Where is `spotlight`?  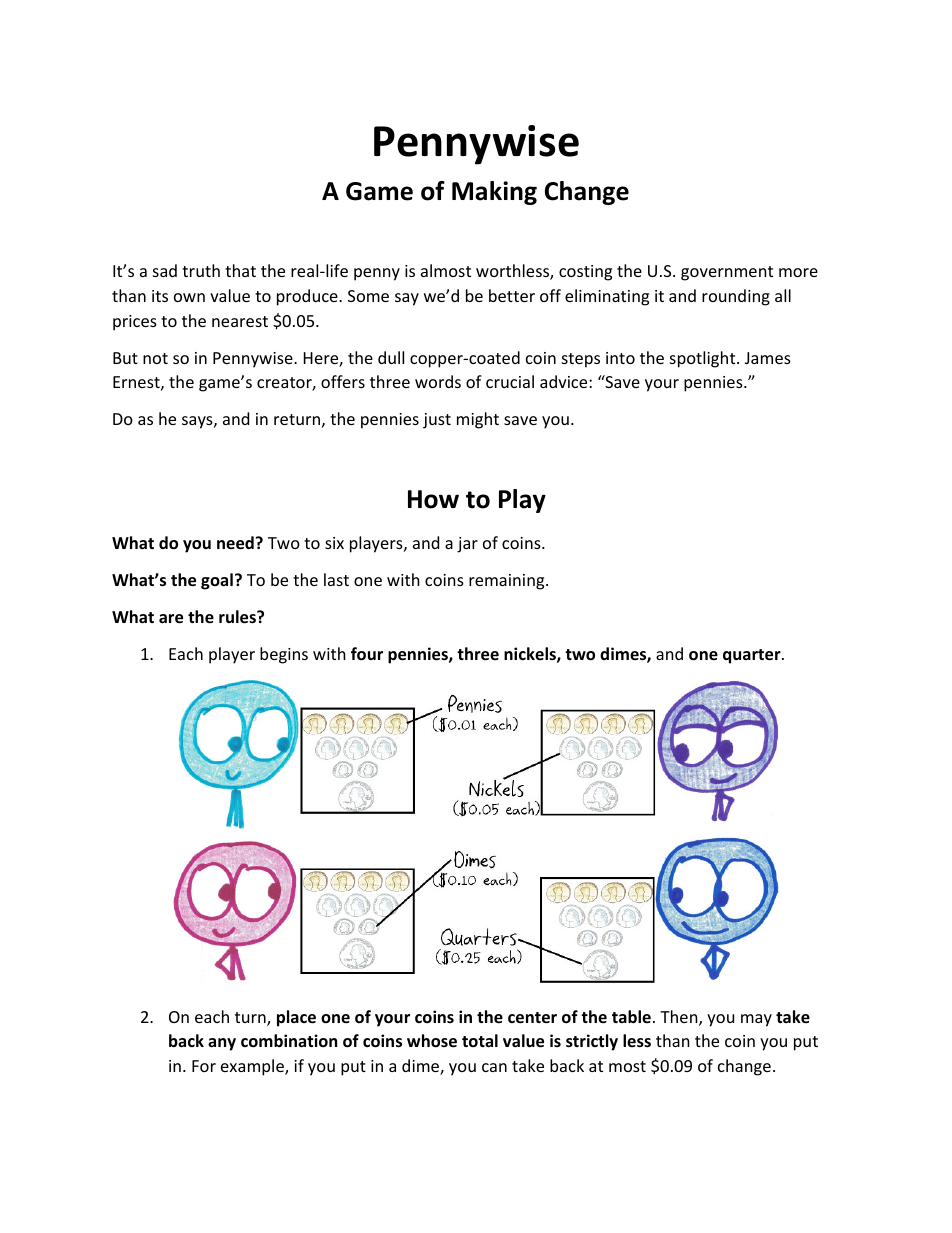 spotlight is located at coordinates (704, 359).
